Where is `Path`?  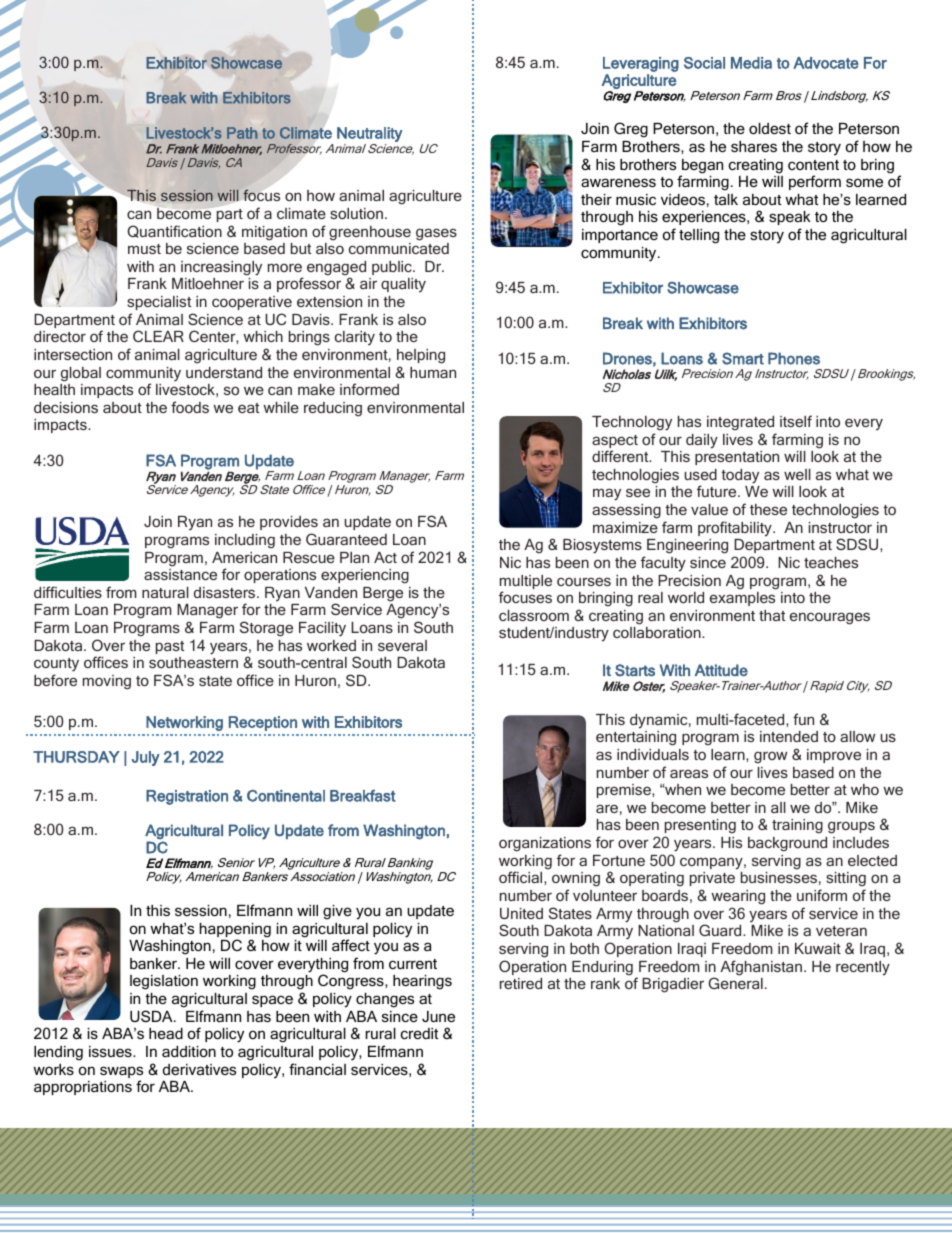
Path is located at coordinates (242, 133).
